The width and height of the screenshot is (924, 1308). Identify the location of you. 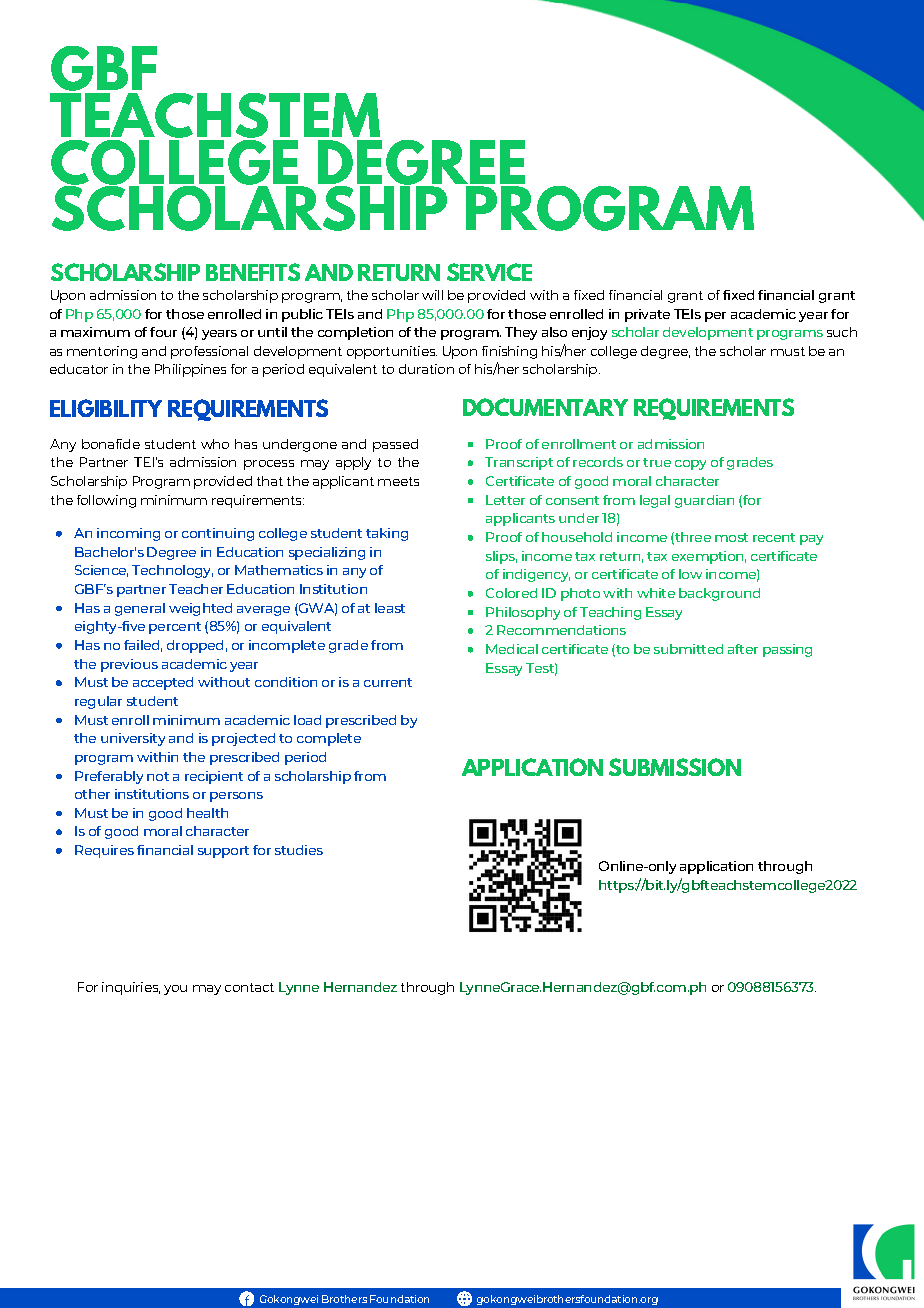
(175, 990).
